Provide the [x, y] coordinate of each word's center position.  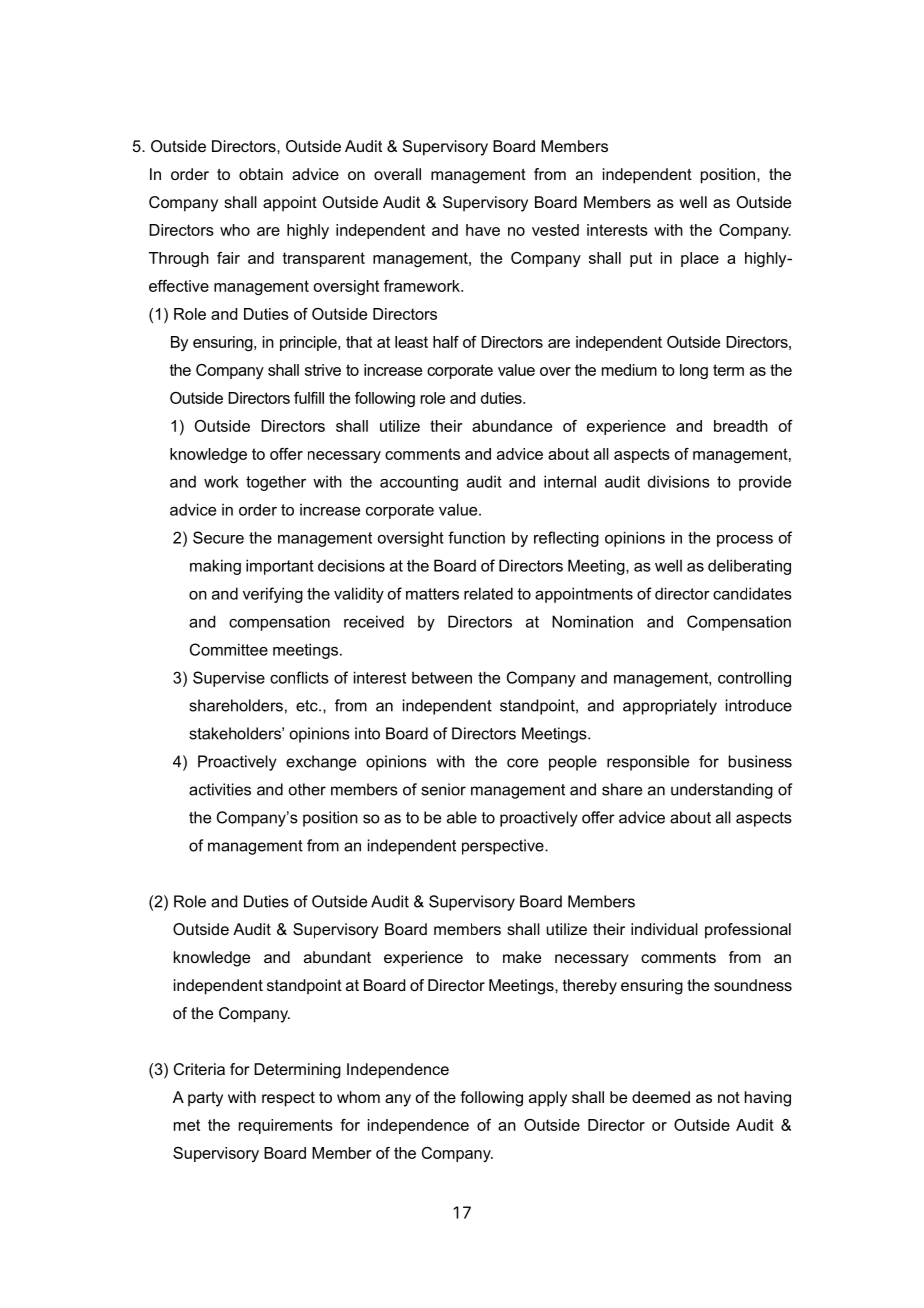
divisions [679, 481]
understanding [722, 791]
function [476, 537]
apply [548, 1099]
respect [288, 1099]
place [700, 259]
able [462, 817]
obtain [261, 174]
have [483, 230]
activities [220, 789]
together [276, 483]
